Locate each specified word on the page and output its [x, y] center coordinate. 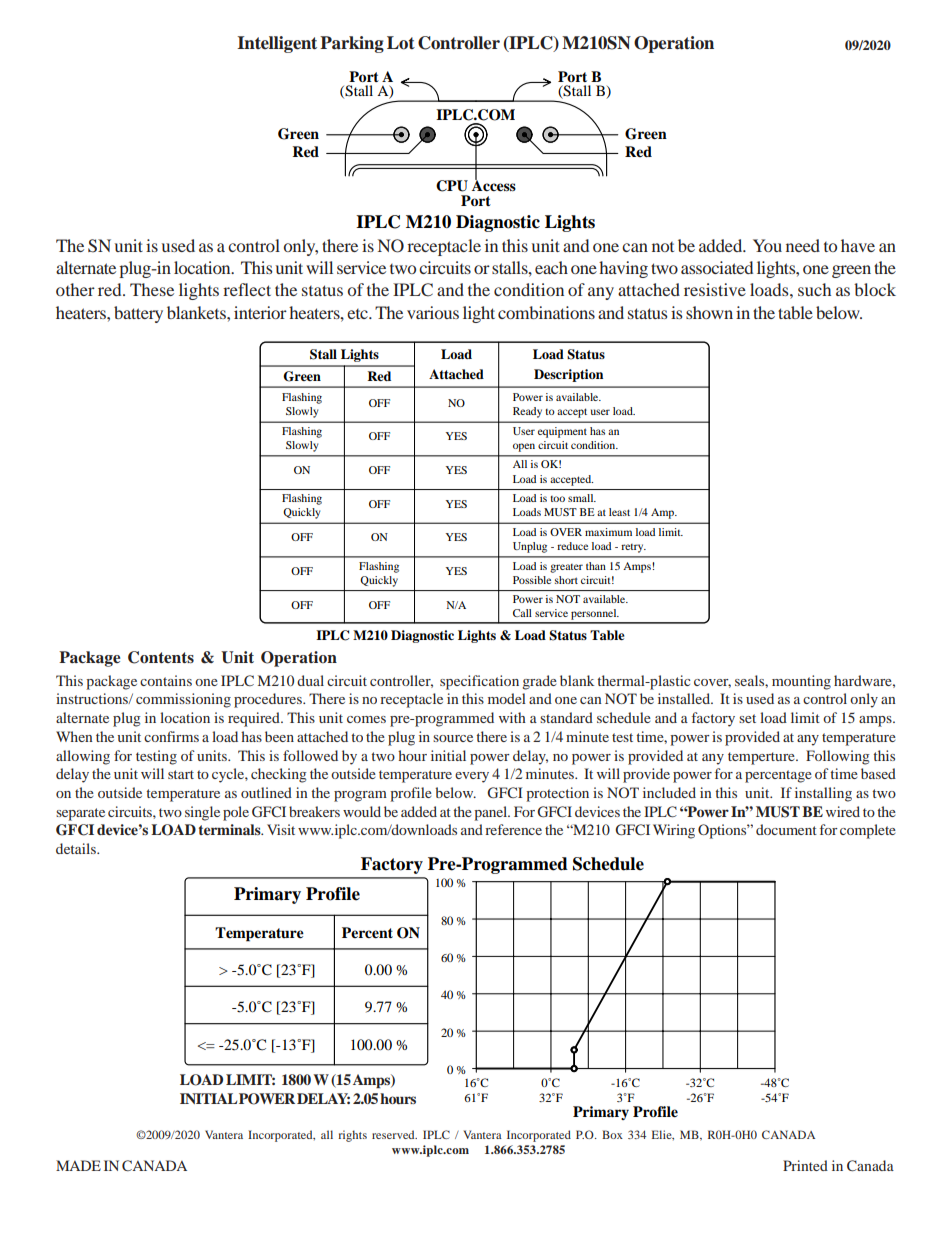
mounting [801, 682]
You [767, 245]
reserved [394, 1134]
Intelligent [277, 44]
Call [522, 613]
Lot [401, 43]
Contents [161, 657]
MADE [78, 1165]
